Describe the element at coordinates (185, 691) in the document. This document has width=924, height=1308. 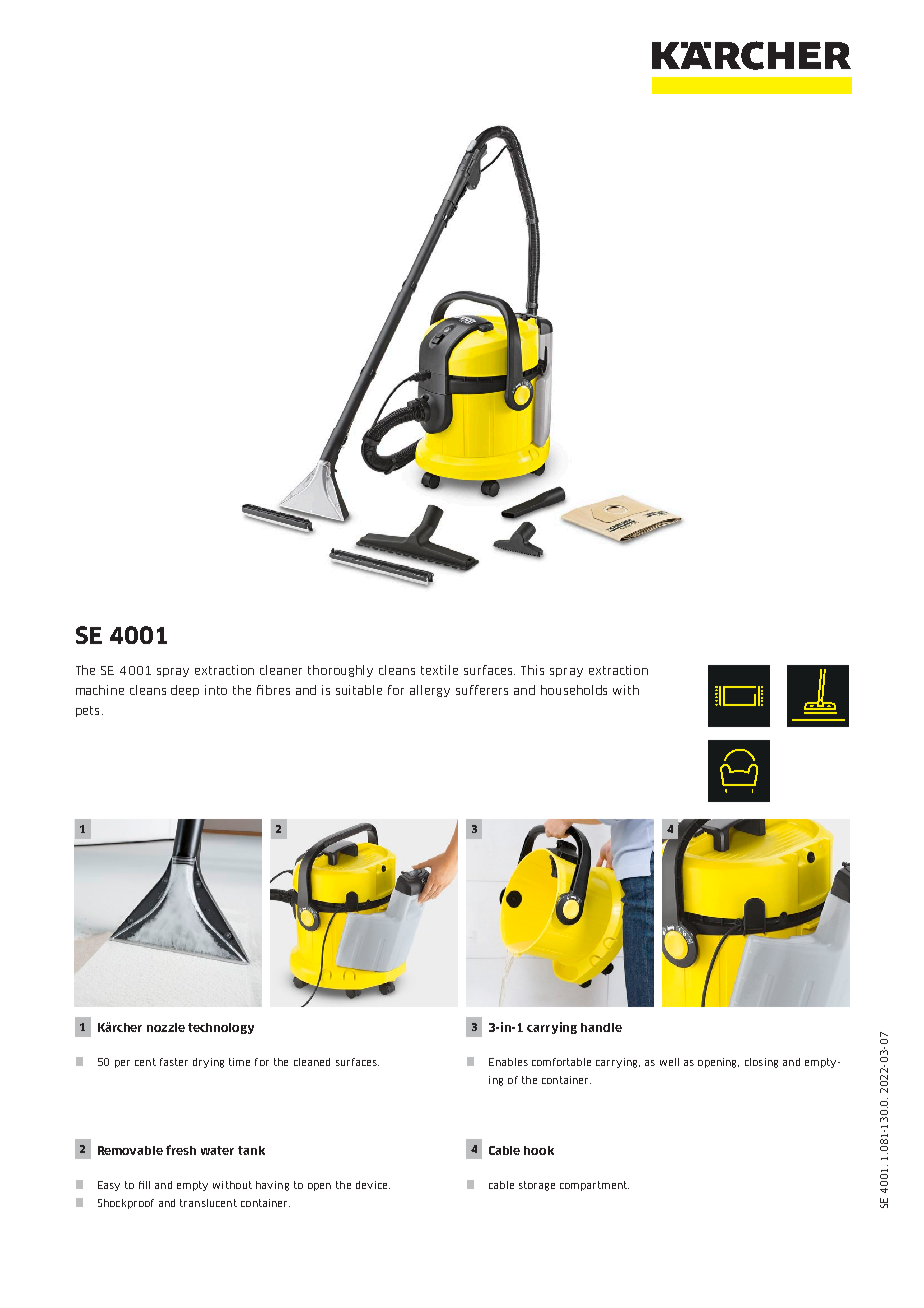
I see `deep` at that location.
